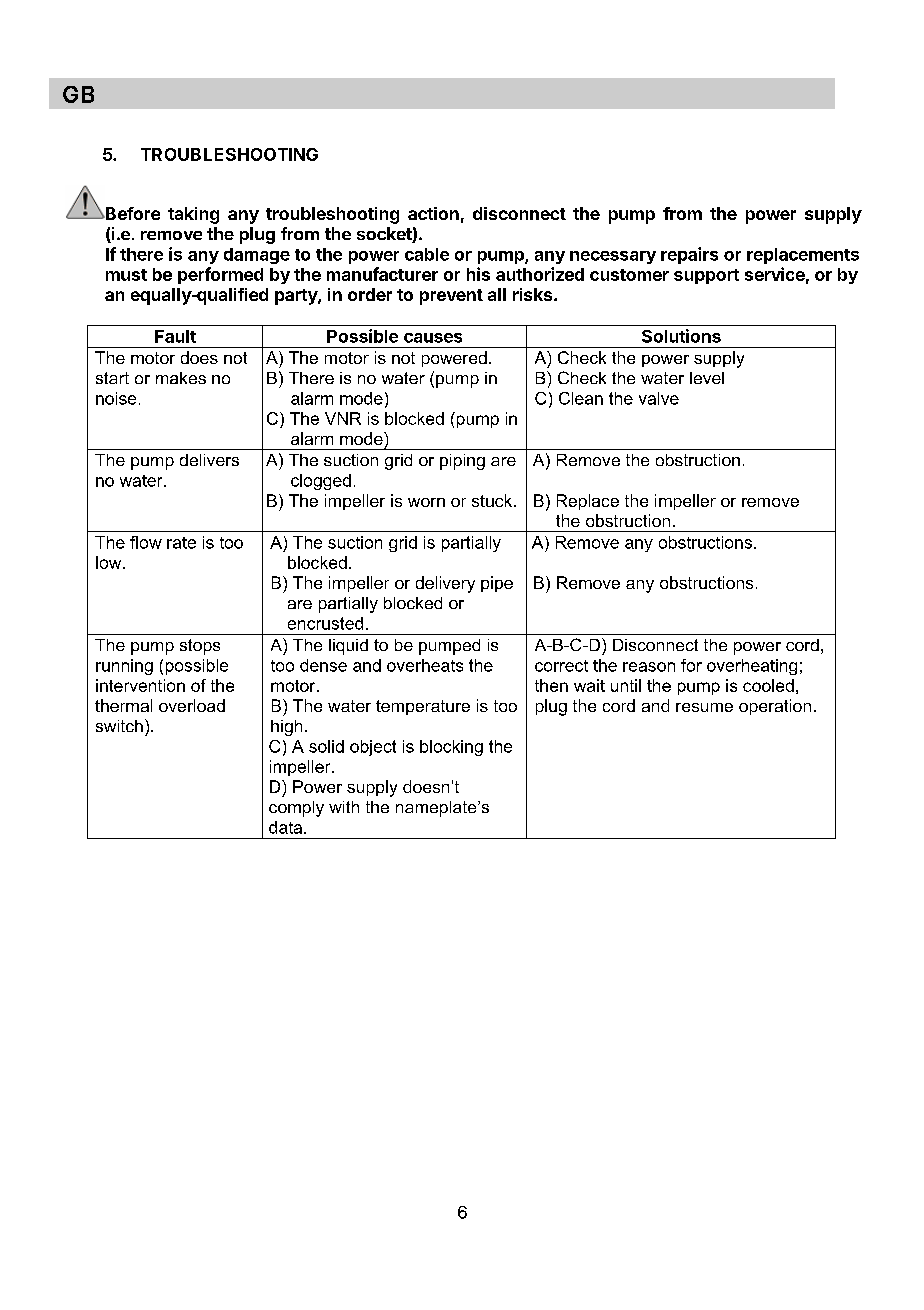 The image size is (924, 1310). What do you see at coordinates (181, 543) in the screenshot?
I see `rate` at bounding box center [181, 543].
